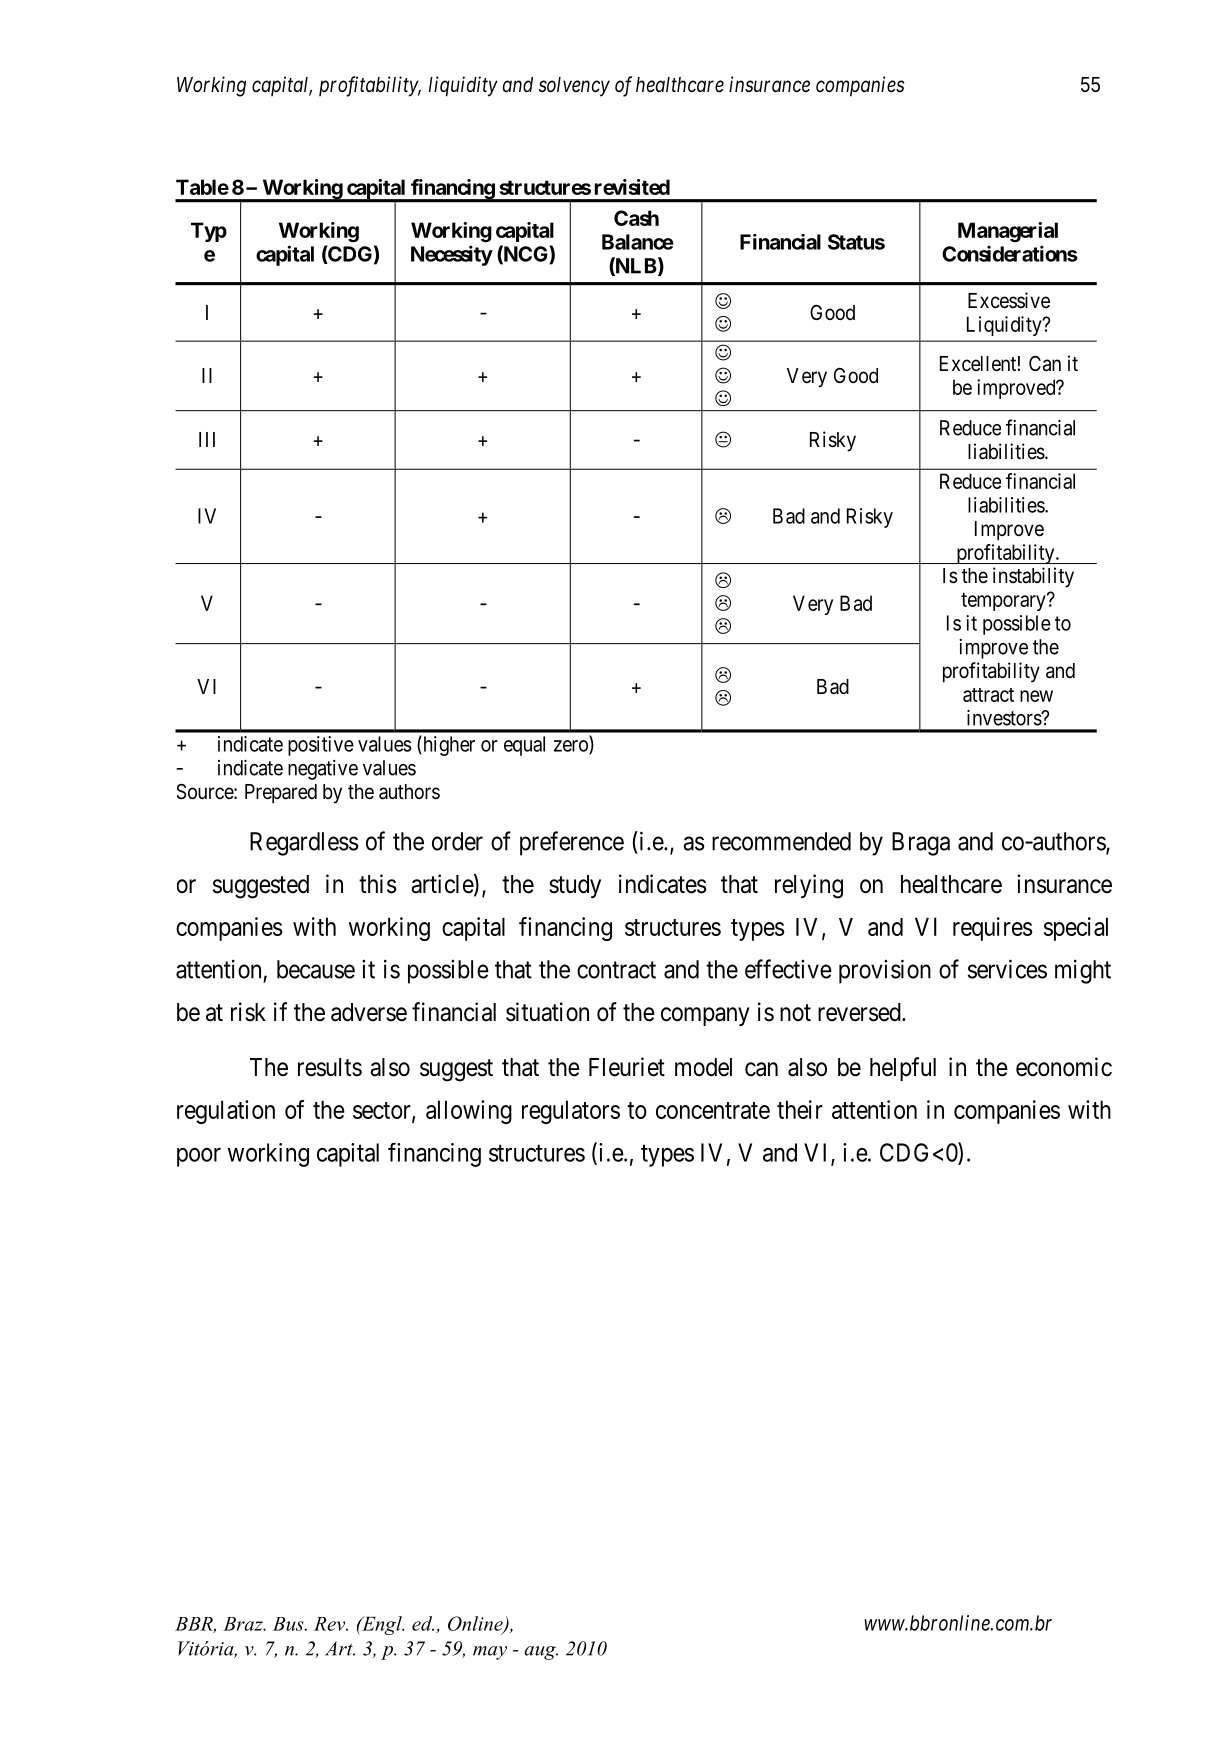  I want to click on Necessity, so click(452, 255).
